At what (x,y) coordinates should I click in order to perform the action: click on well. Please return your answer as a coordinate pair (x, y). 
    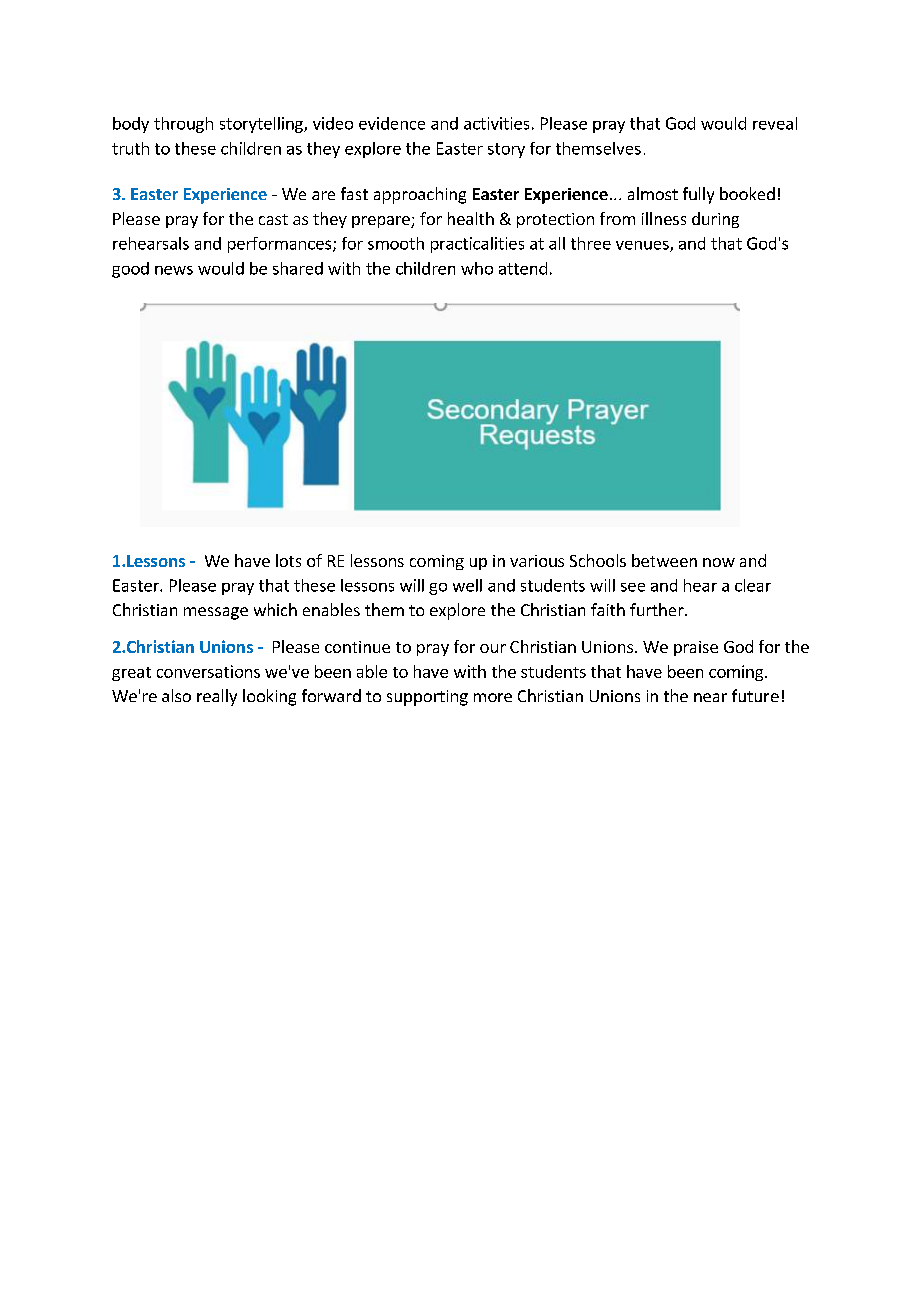
    Looking at the image, I should click on (467, 585).
